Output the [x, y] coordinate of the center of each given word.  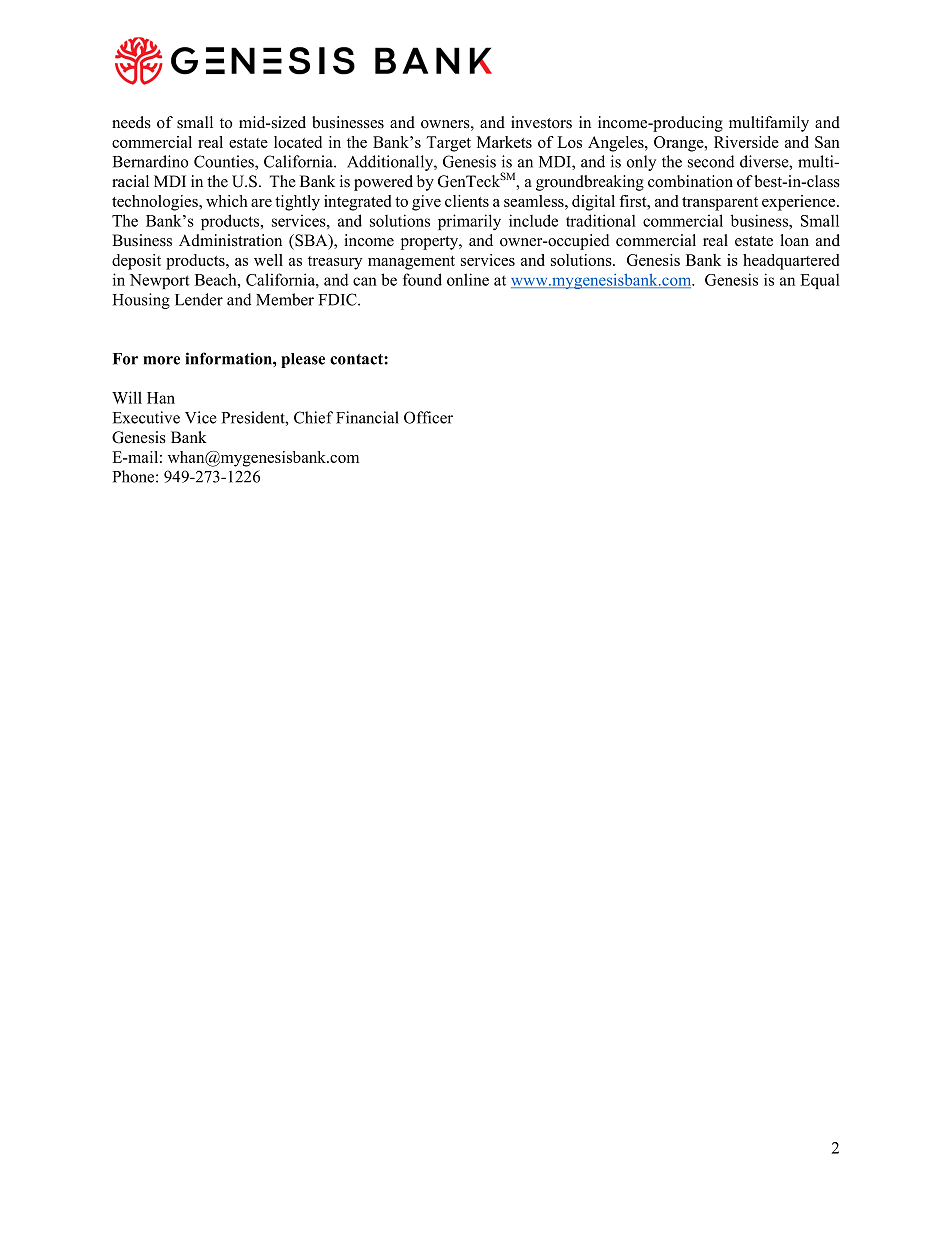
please [303, 360]
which [227, 201]
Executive [146, 417]
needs [131, 122]
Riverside [746, 142]
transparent [720, 204]
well [268, 260]
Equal [820, 281]
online [468, 279]
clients [467, 201]
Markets [504, 142]
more [161, 360]
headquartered [791, 262]
